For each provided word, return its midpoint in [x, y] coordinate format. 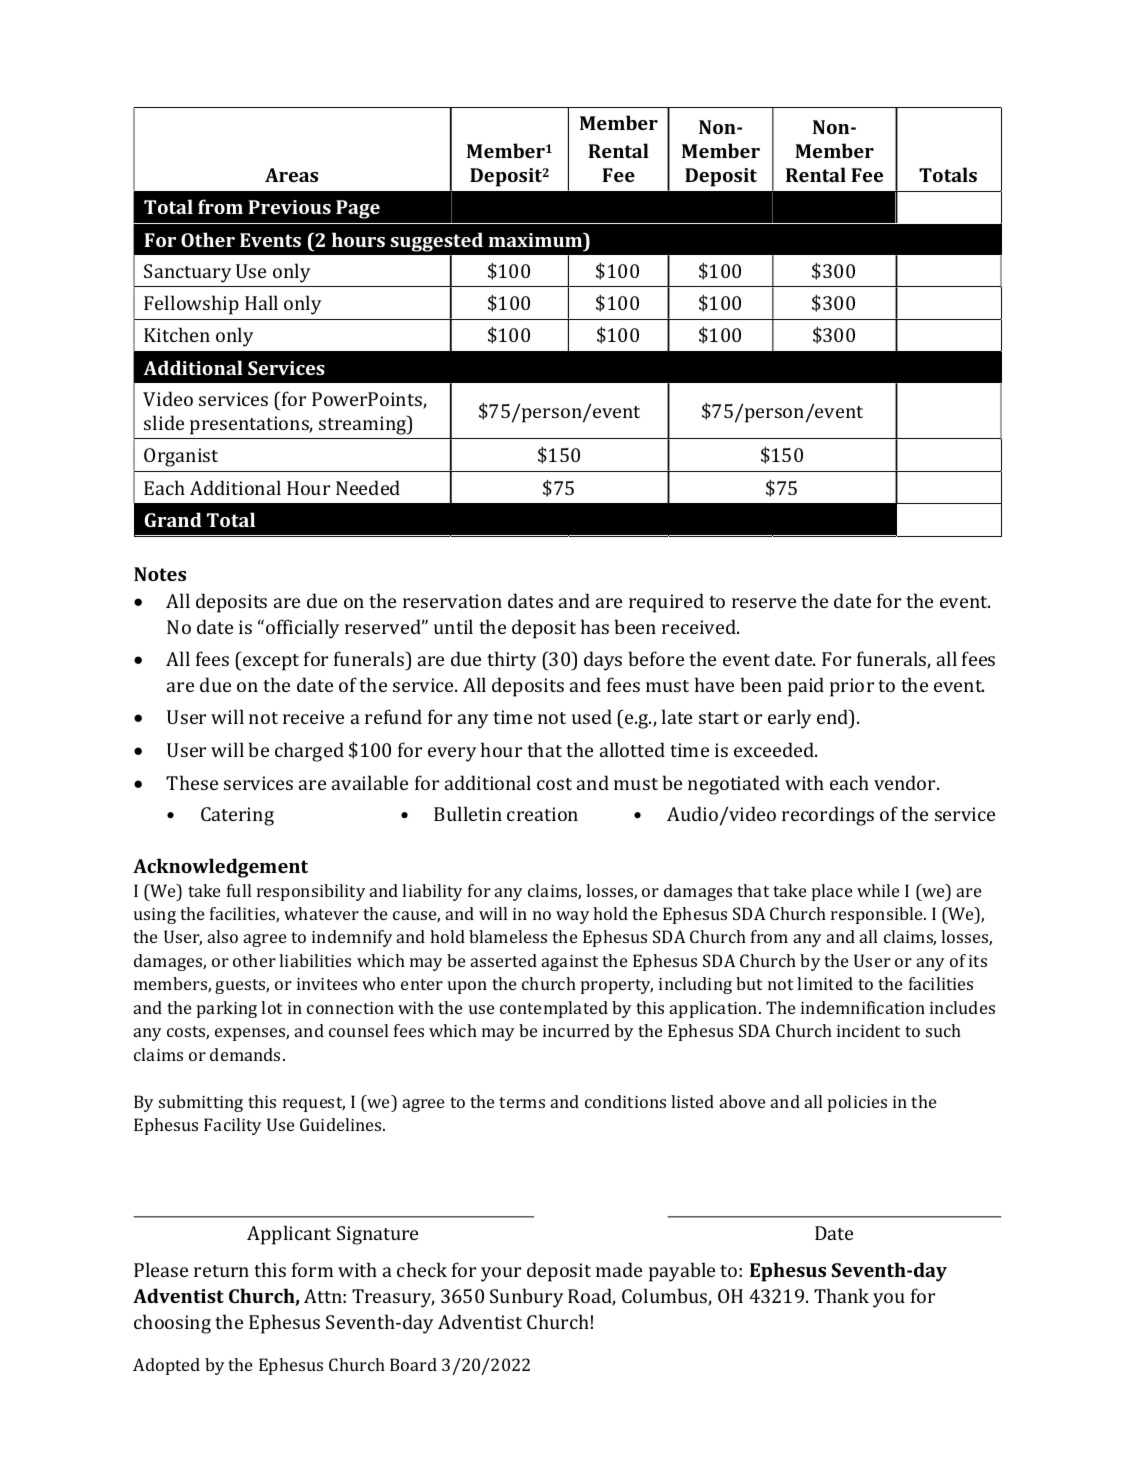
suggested [437, 242]
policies [857, 1103]
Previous [289, 207]
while [878, 890]
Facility [232, 1126]
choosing [172, 1324]
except [271, 662]
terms [522, 1102]
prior [852, 687]
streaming [364, 425]
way [572, 917]
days [603, 661]
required [666, 603]
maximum [537, 239]
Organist [181, 457]
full [239, 890]
